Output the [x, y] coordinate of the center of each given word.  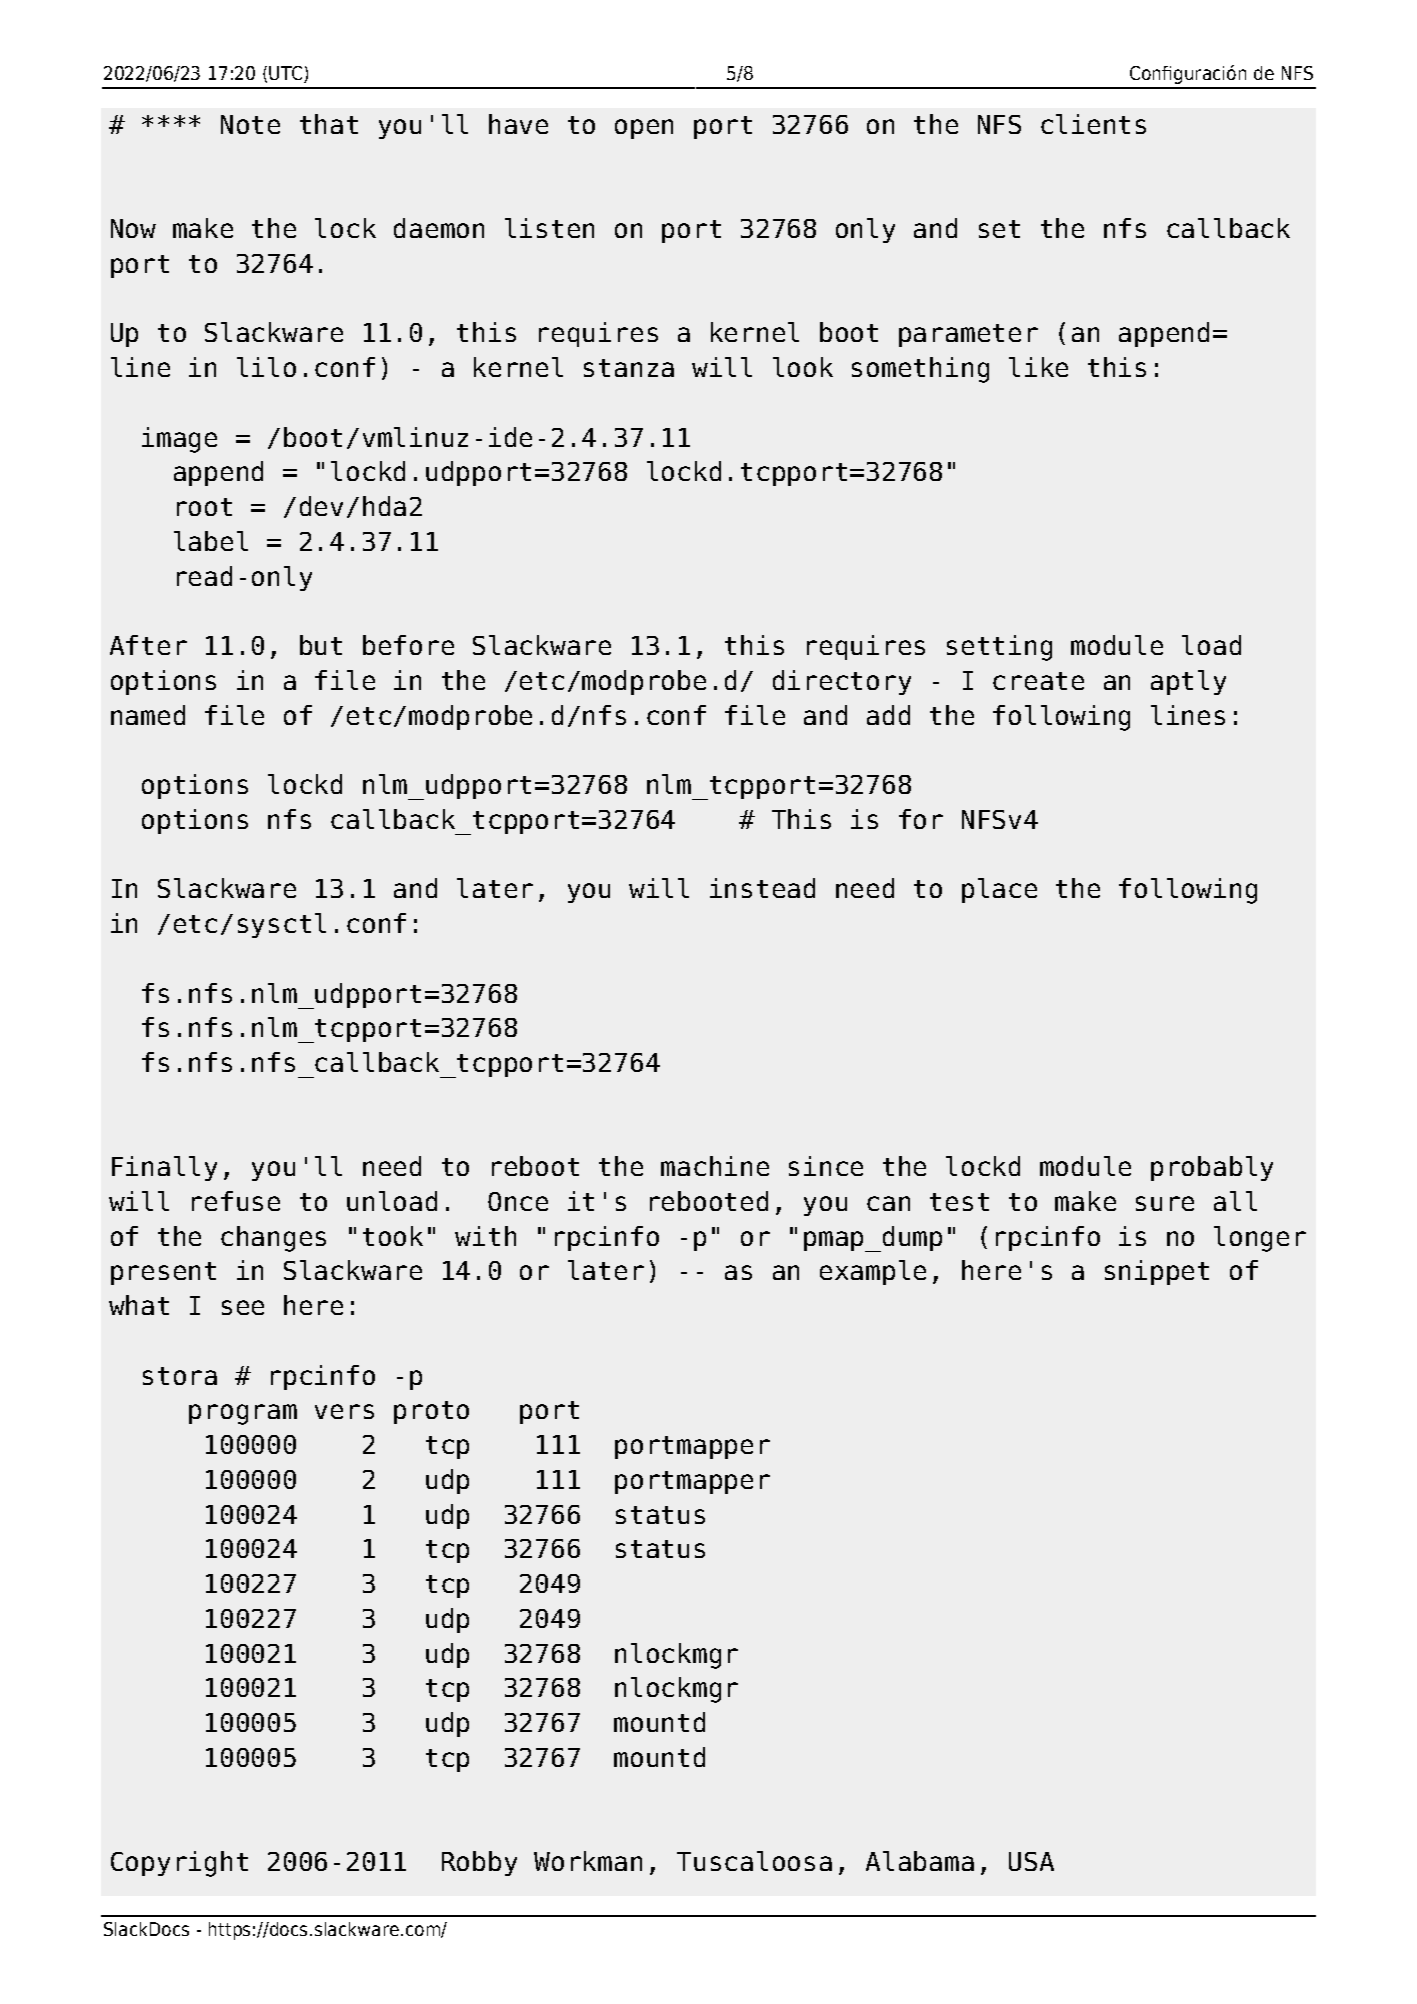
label [211, 541]
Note [250, 124]
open [644, 129]
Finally [164, 1168]
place [999, 890]
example [873, 1272]
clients [1093, 124]
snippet [1157, 1272]
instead [762, 888]
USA [1031, 1861]
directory [842, 682]
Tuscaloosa [754, 1861]
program [243, 1414]
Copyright [179, 1864]
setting [999, 648]
